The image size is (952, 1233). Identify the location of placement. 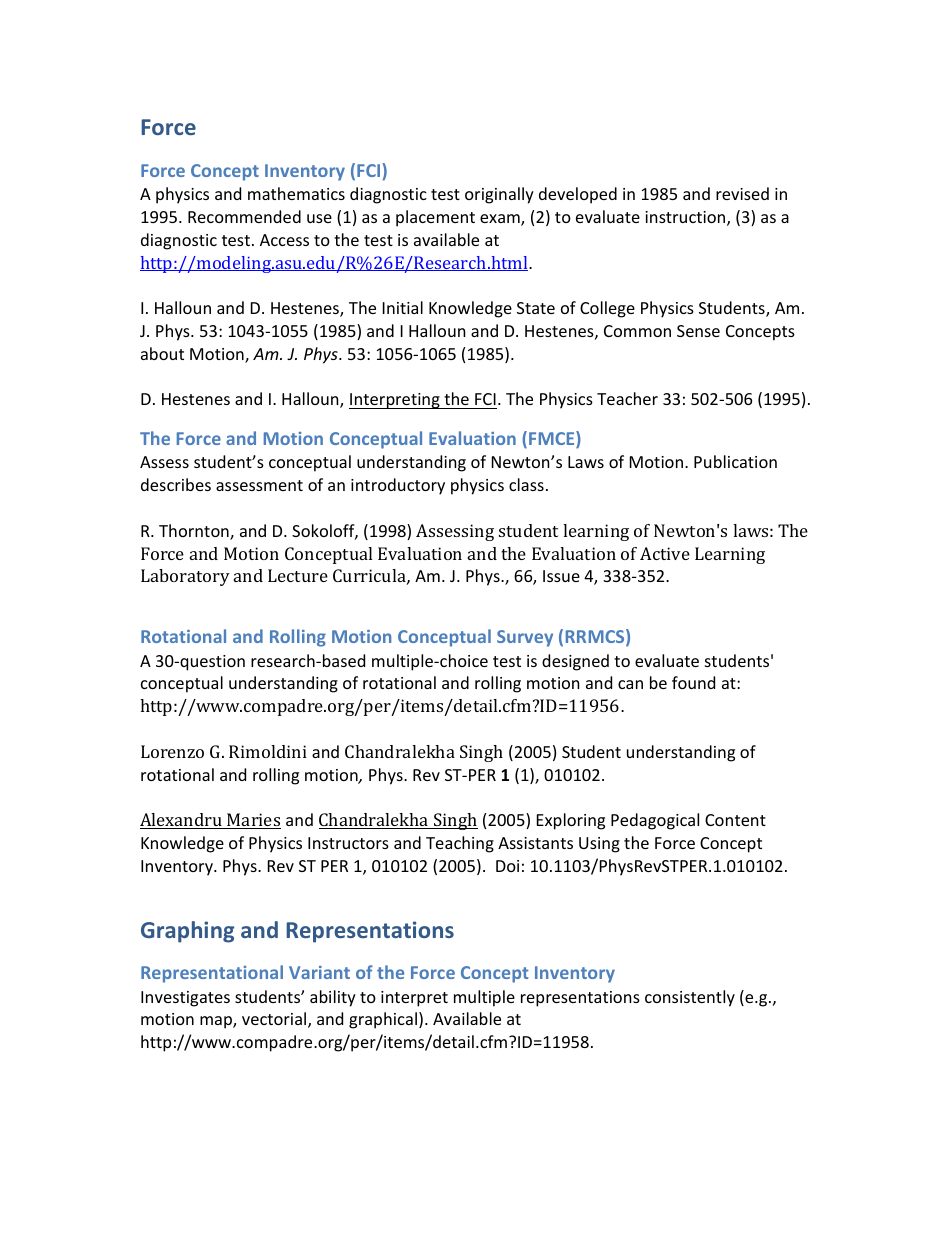
(435, 218).
